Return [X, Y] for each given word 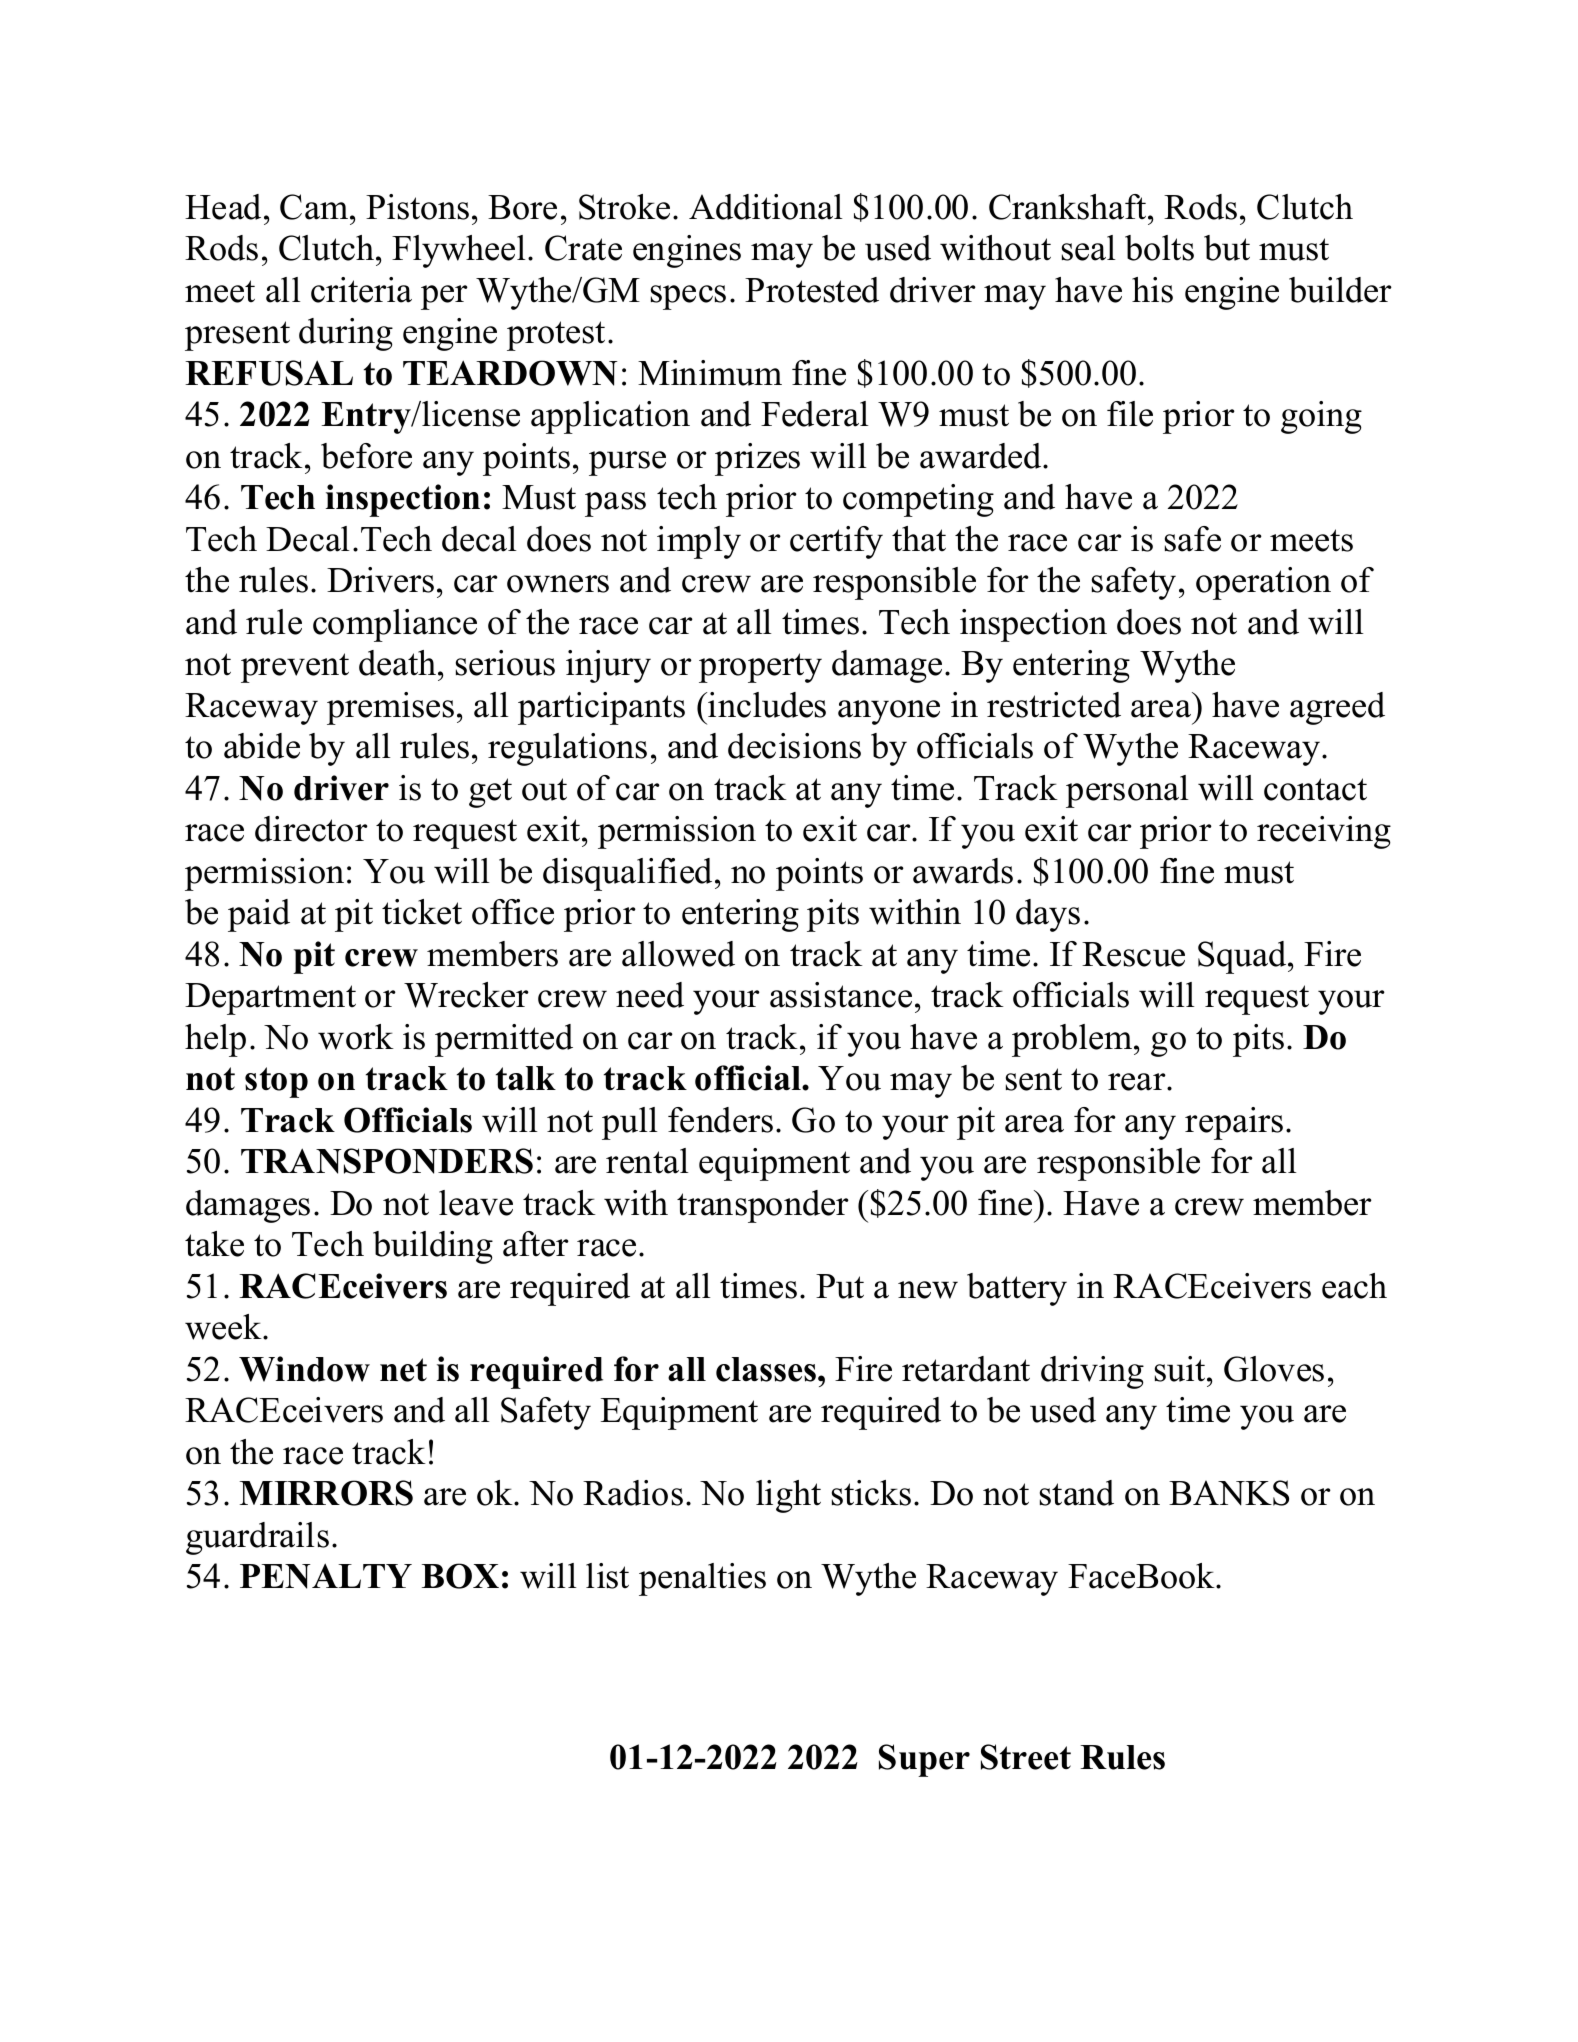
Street [1026, 1757]
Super [924, 1760]
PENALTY [326, 1576]
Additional [766, 207]
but [1227, 248]
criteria [361, 290]
